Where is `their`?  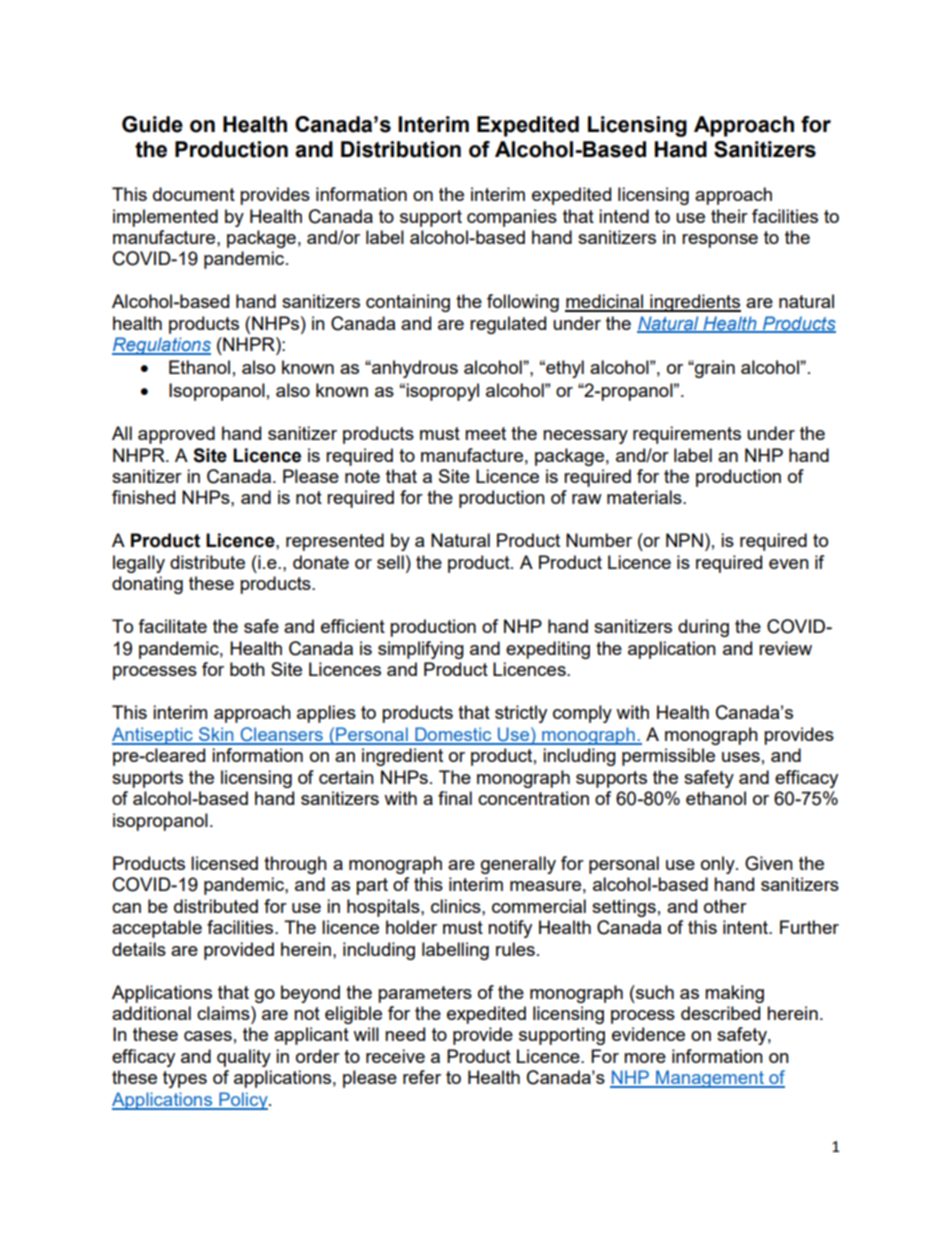 their is located at coordinates (729, 216).
